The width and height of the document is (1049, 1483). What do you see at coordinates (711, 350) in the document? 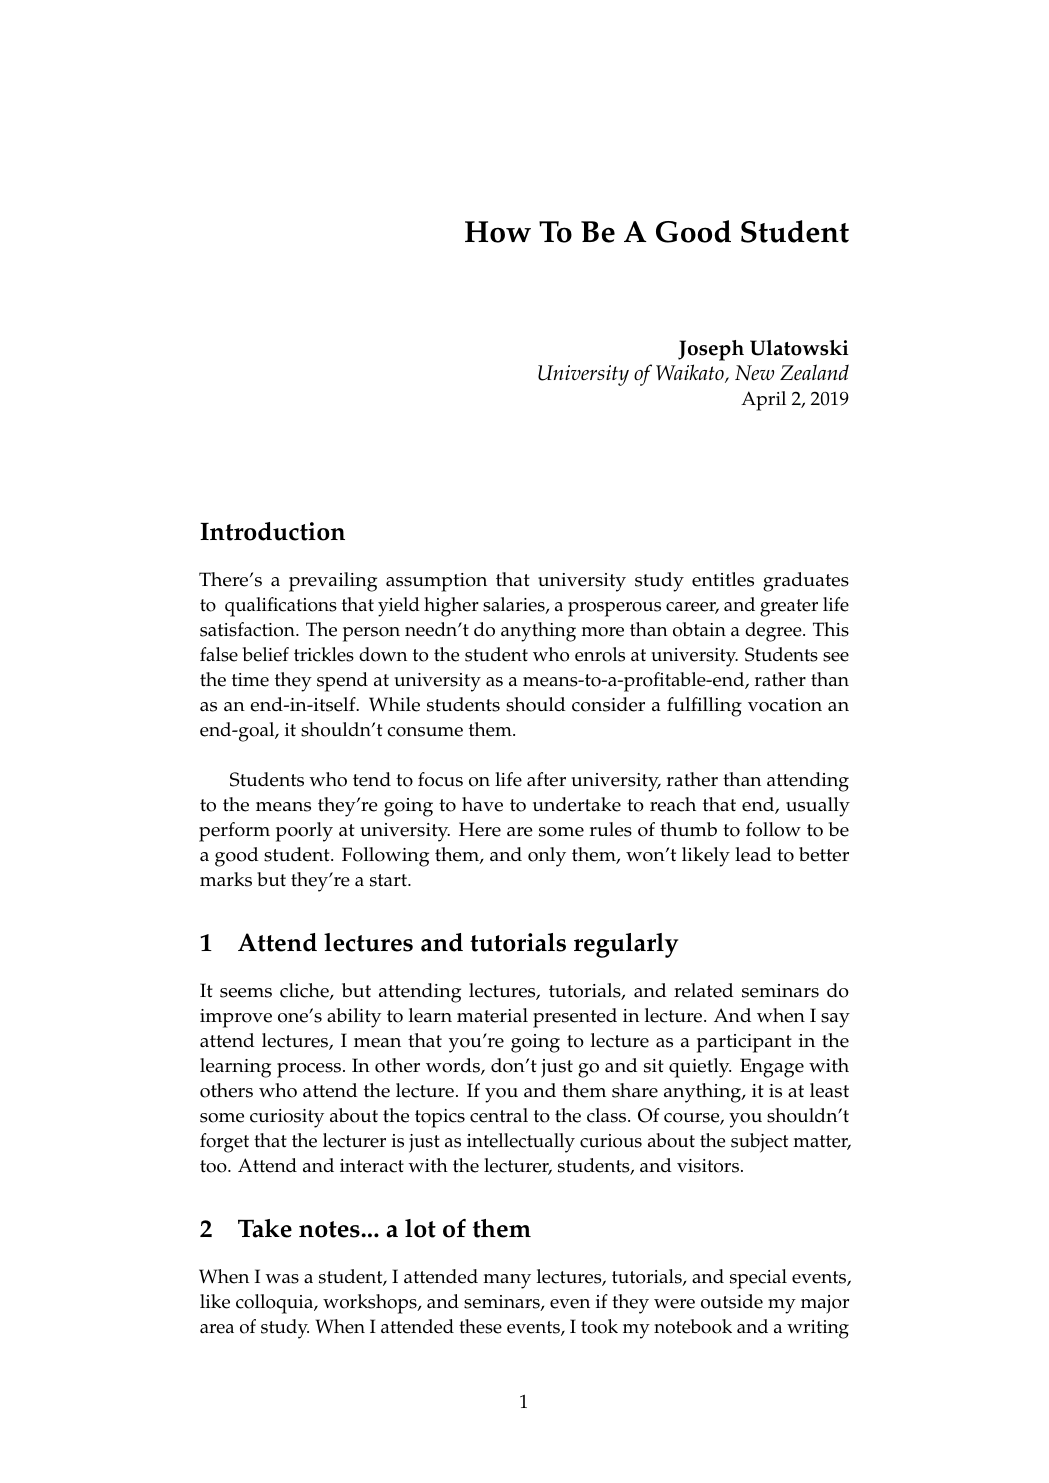
I see `Joseph` at bounding box center [711, 350].
